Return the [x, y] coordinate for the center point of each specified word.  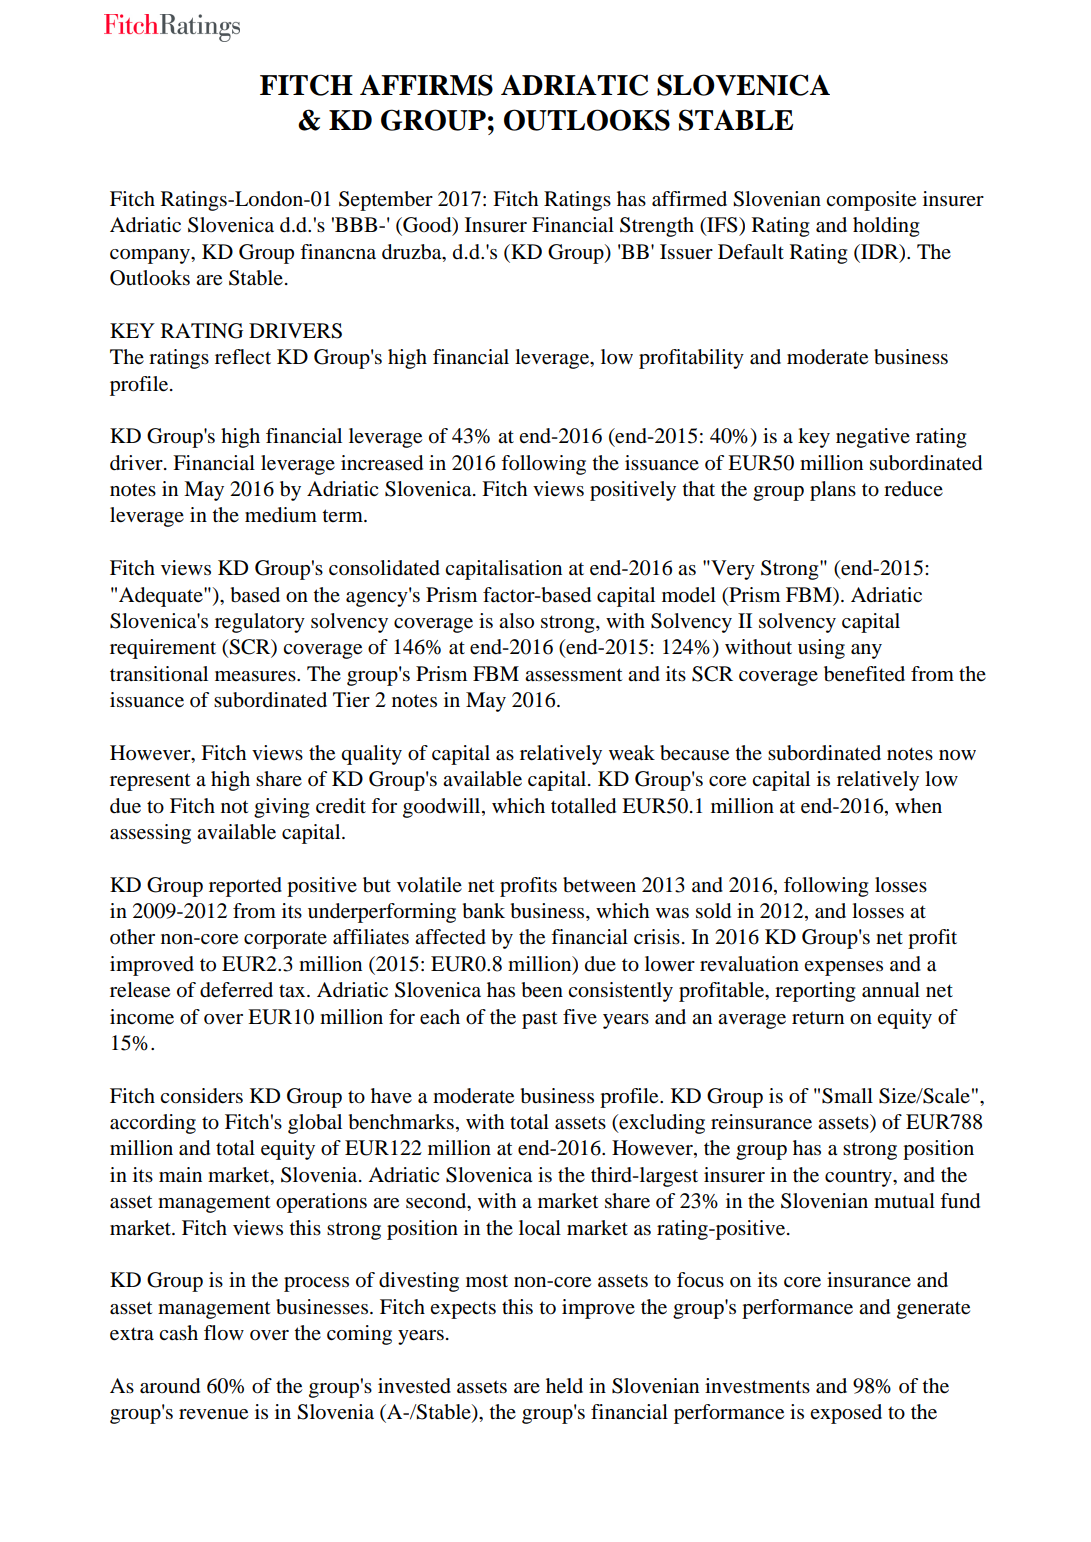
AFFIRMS [426, 85]
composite [871, 201]
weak [632, 753]
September [386, 201]
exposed [846, 1414]
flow [224, 1333]
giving [281, 808]
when [918, 806]
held [564, 1386]
